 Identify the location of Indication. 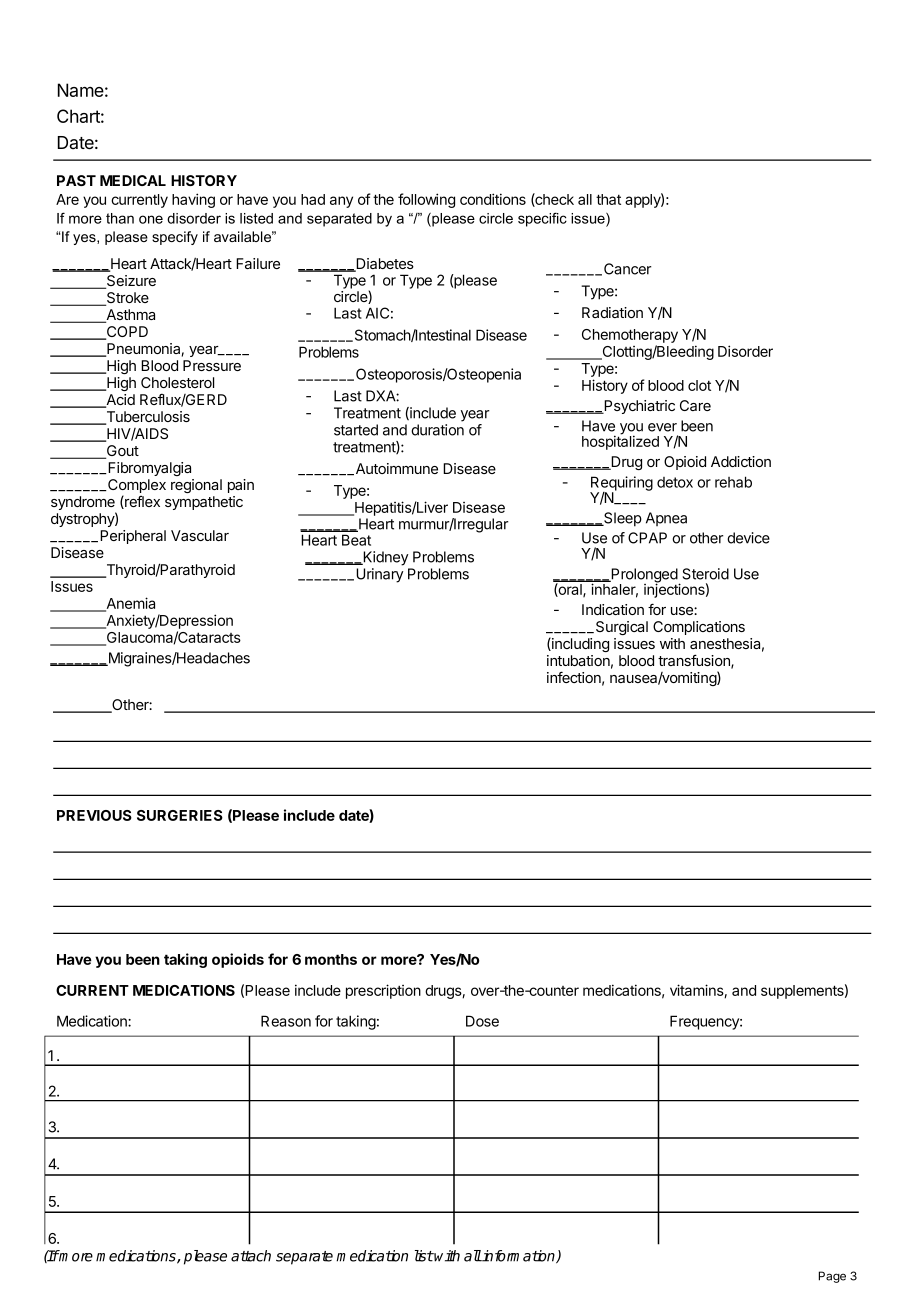
(613, 609).
